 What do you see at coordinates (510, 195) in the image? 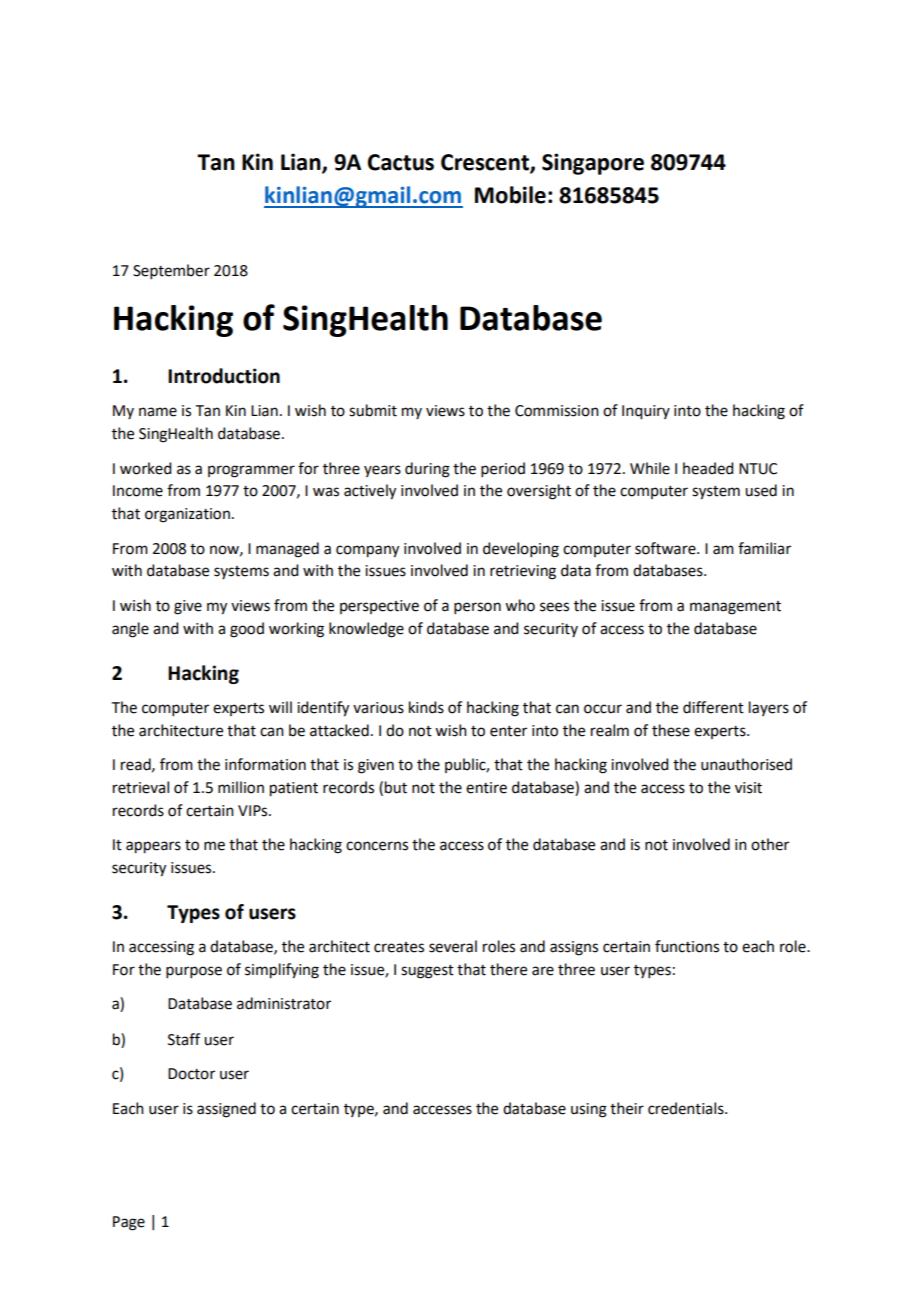
I see `Mobile` at bounding box center [510, 195].
